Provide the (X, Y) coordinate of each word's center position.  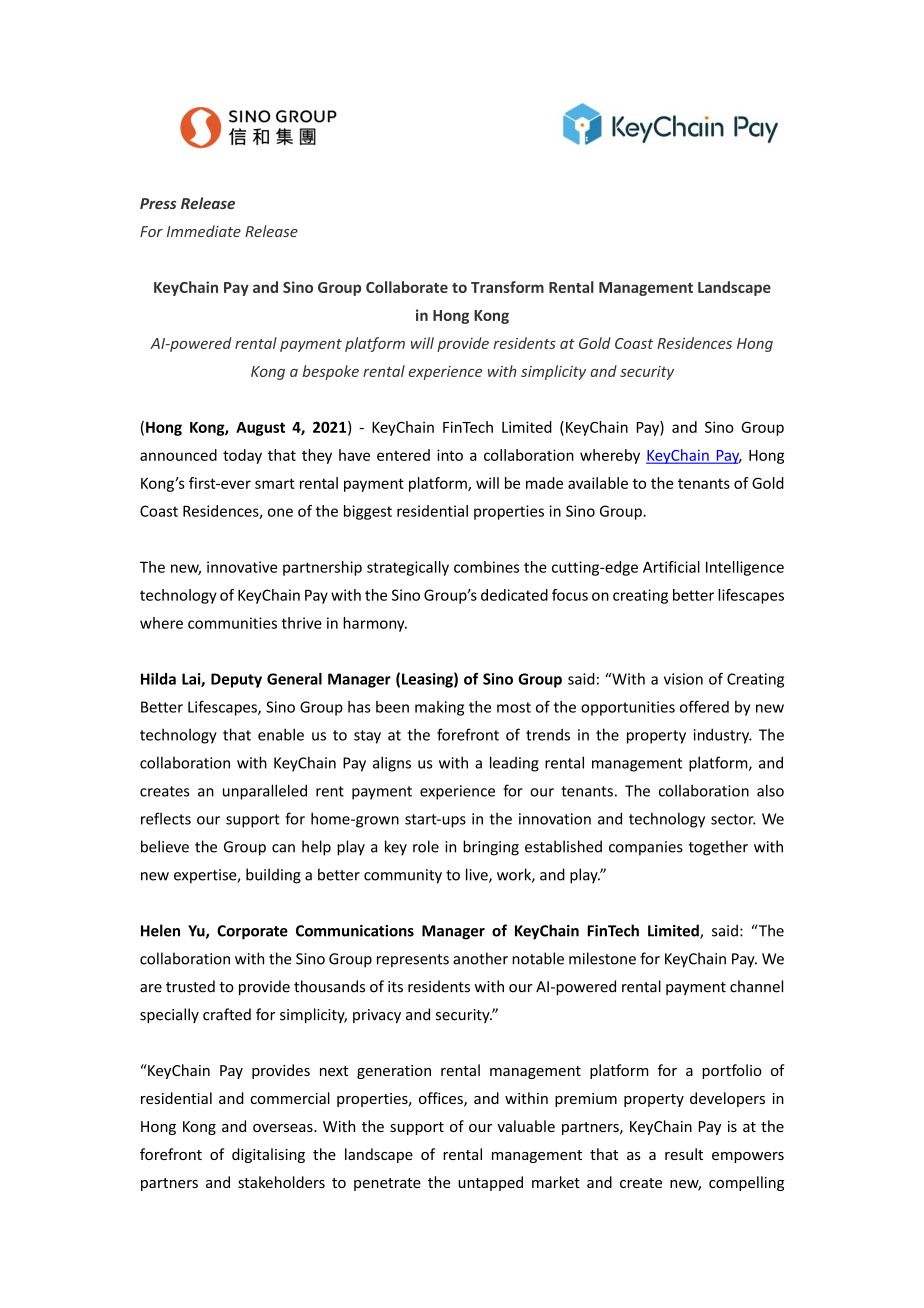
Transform (507, 287)
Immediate (204, 231)
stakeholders (281, 1182)
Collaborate (407, 287)
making (439, 708)
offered (704, 706)
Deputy (236, 680)
